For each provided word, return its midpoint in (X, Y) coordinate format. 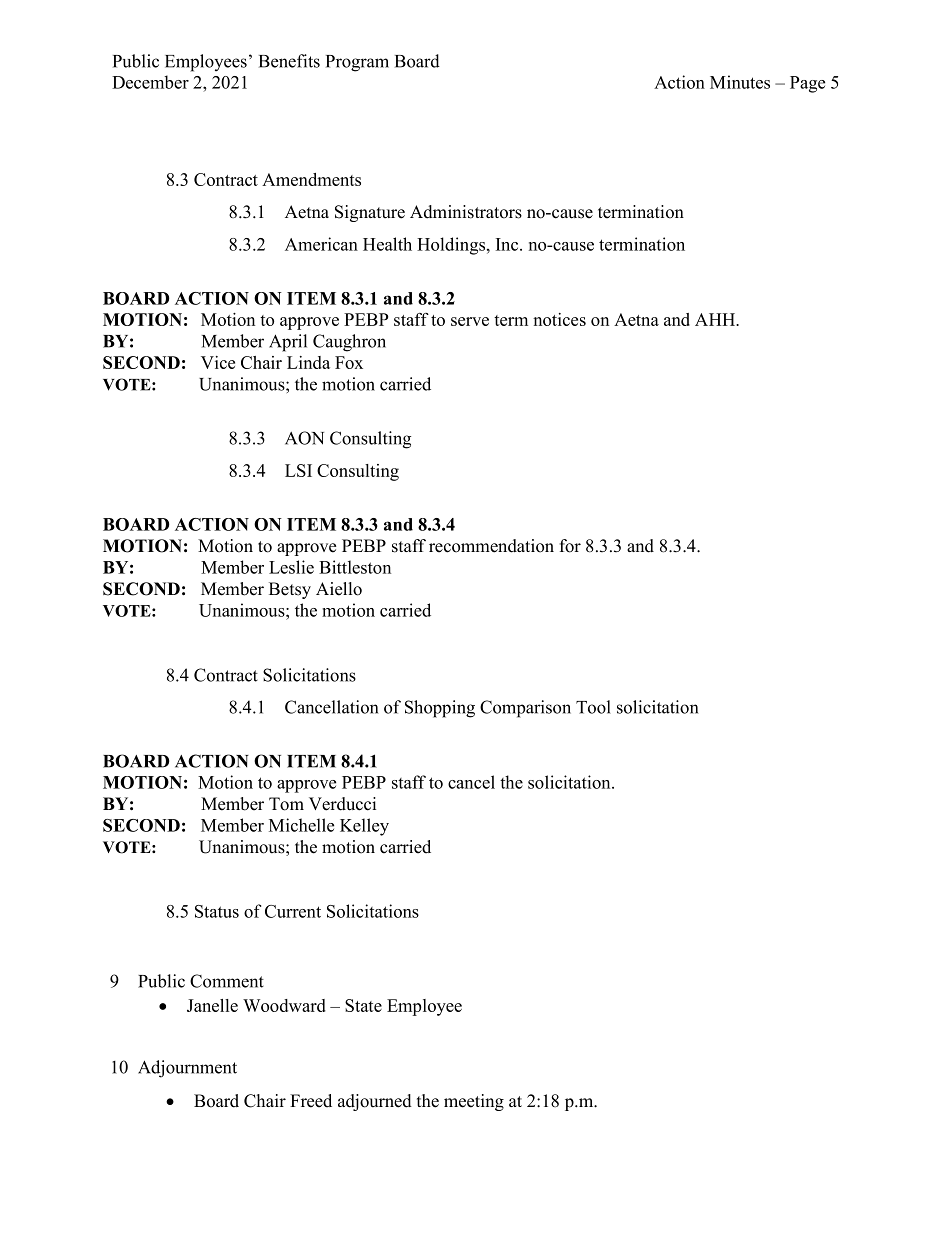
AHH (716, 319)
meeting (474, 1102)
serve (470, 321)
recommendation (491, 546)
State (363, 1005)
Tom (286, 804)
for (570, 546)
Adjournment (187, 1069)
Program (357, 63)
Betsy (290, 590)
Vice (218, 362)
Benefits (289, 61)
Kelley (364, 827)
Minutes (740, 82)
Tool (593, 707)
